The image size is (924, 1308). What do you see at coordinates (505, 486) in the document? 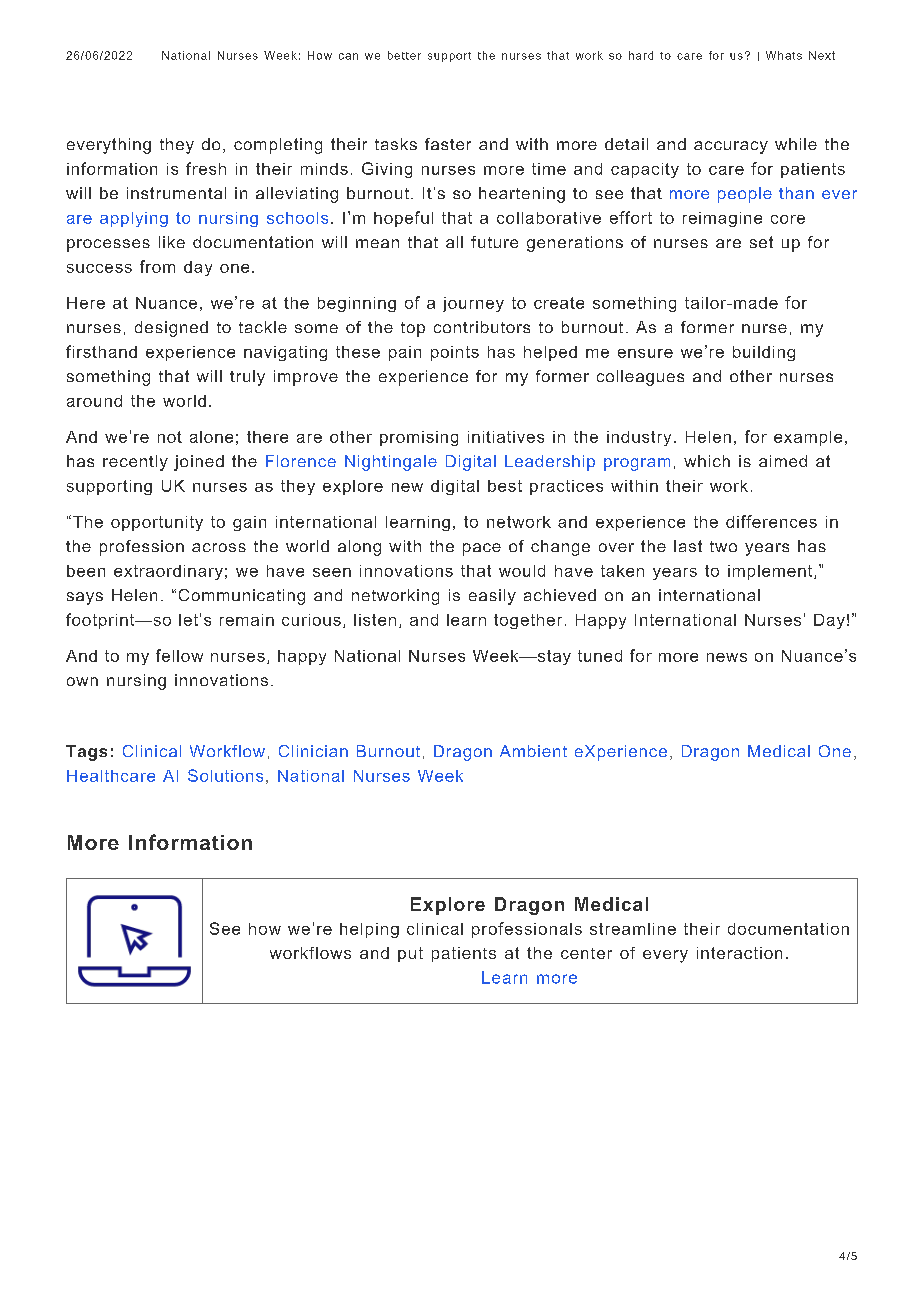
I see `best` at bounding box center [505, 486].
